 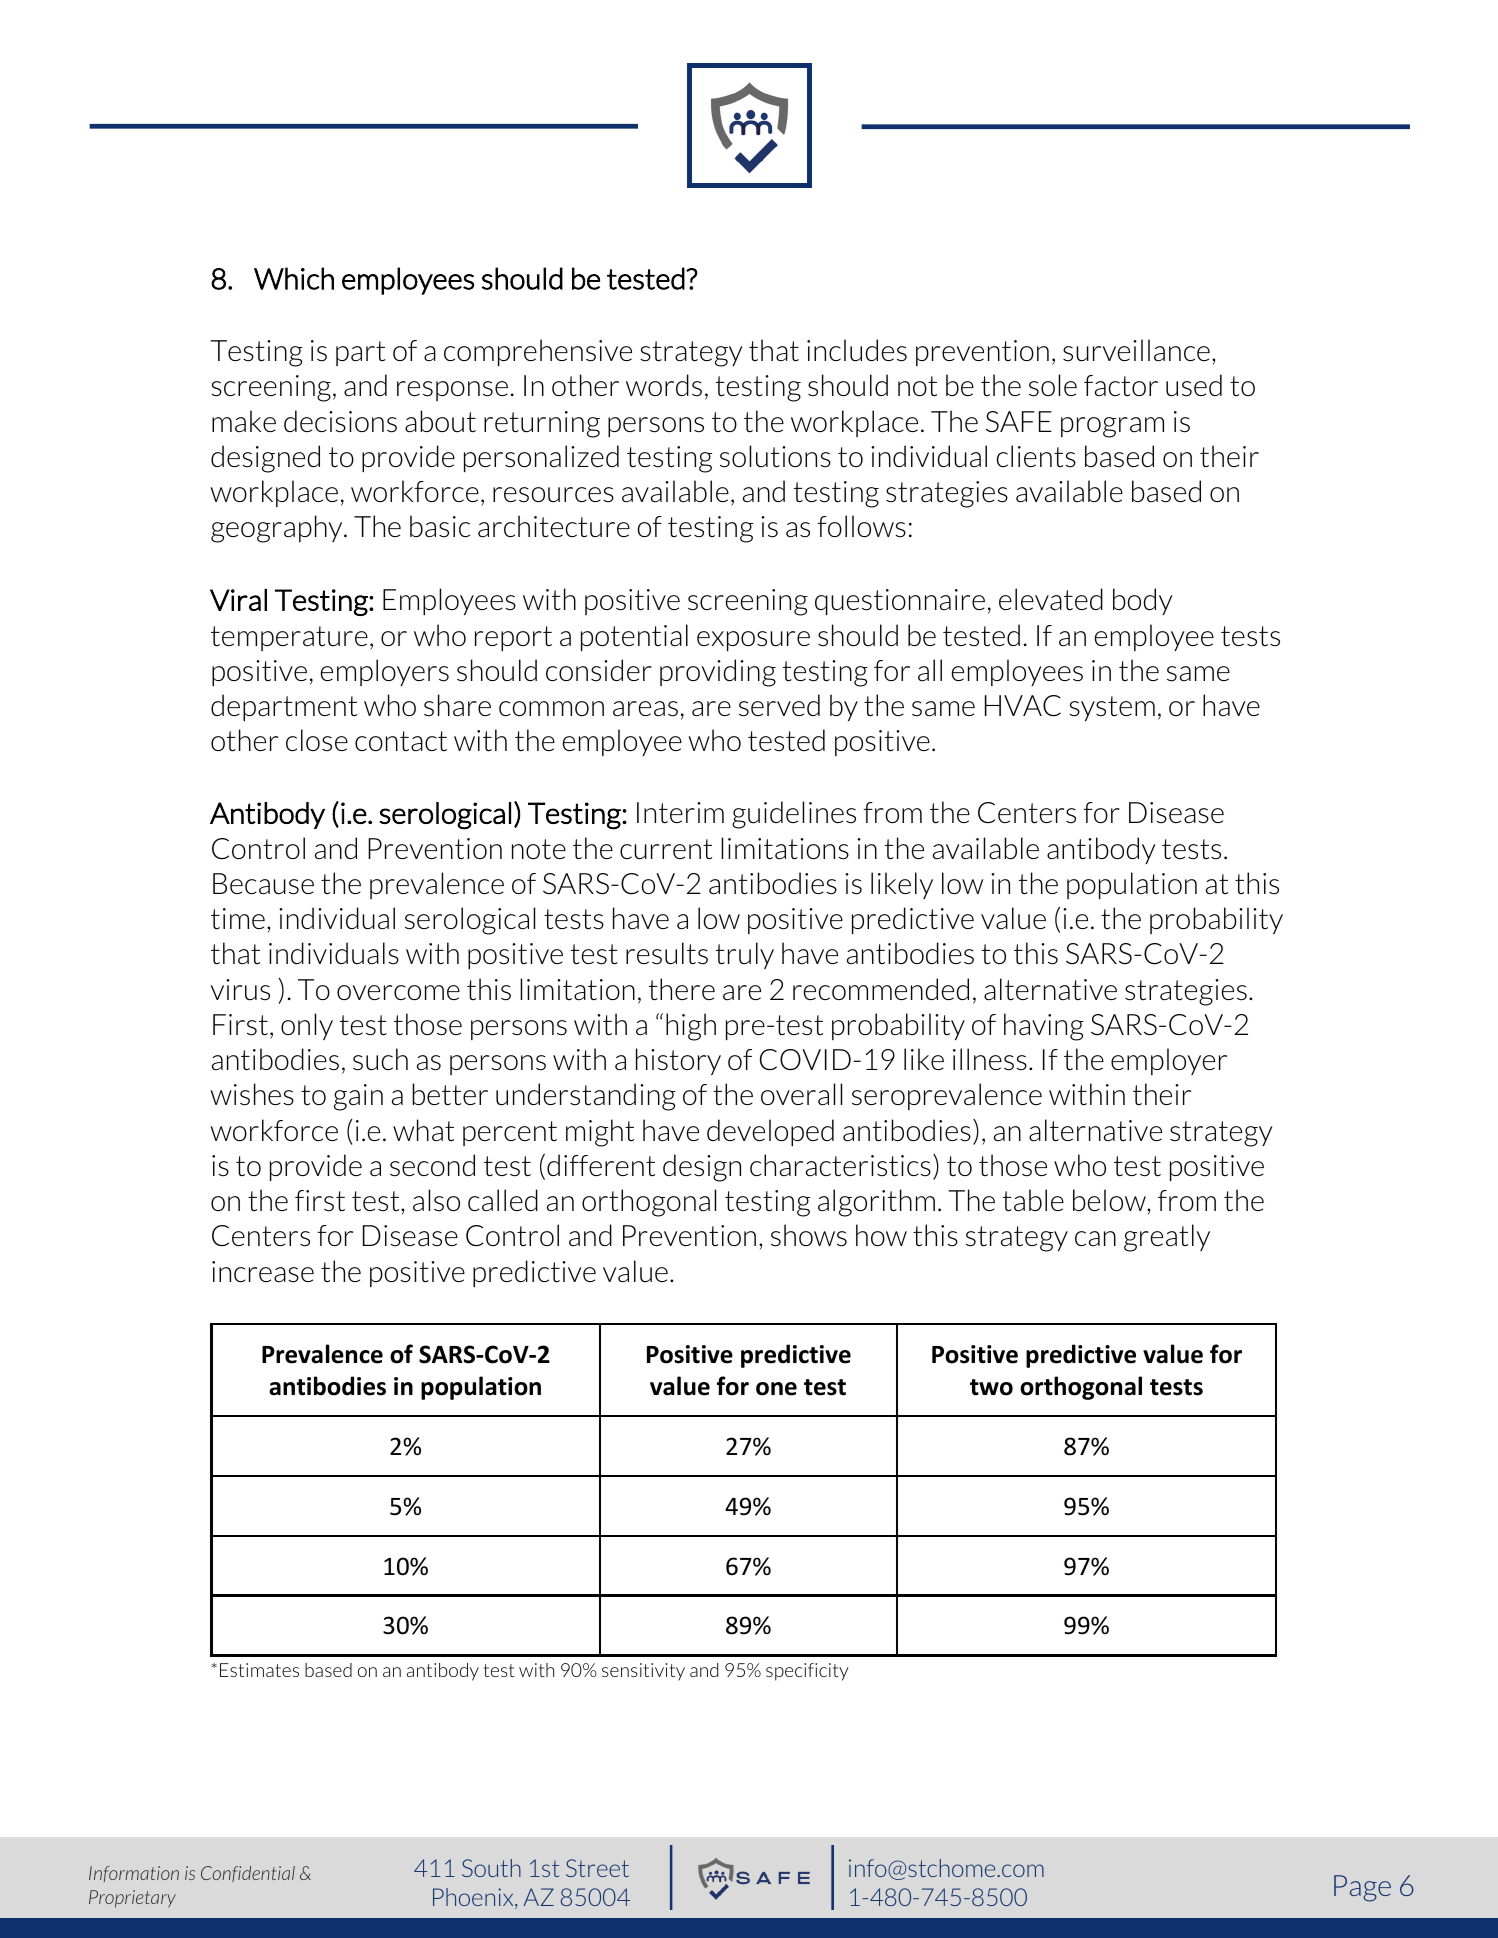 What do you see at coordinates (801, 1094) in the screenshot?
I see `overall` at bounding box center [801, 1094].
